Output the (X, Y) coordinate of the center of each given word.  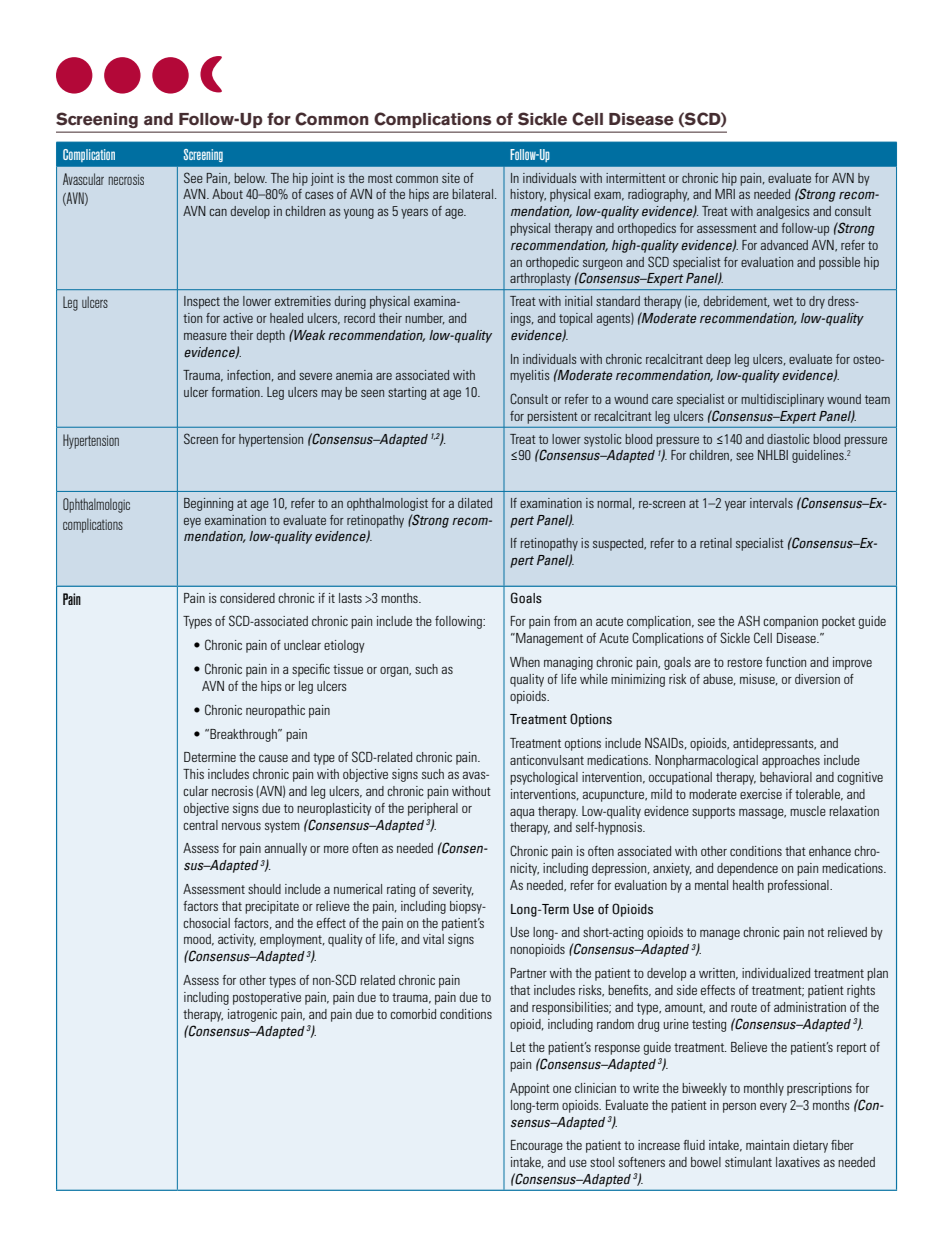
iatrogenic (252, 1015)
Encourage (537, 1146)
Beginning (208, 504)
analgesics (783, 212)
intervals (771, 503)
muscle (808, 811)
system (282, 827)
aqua (522, 814)
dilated (475, 503)
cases (319, 195)
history (528, 195)
